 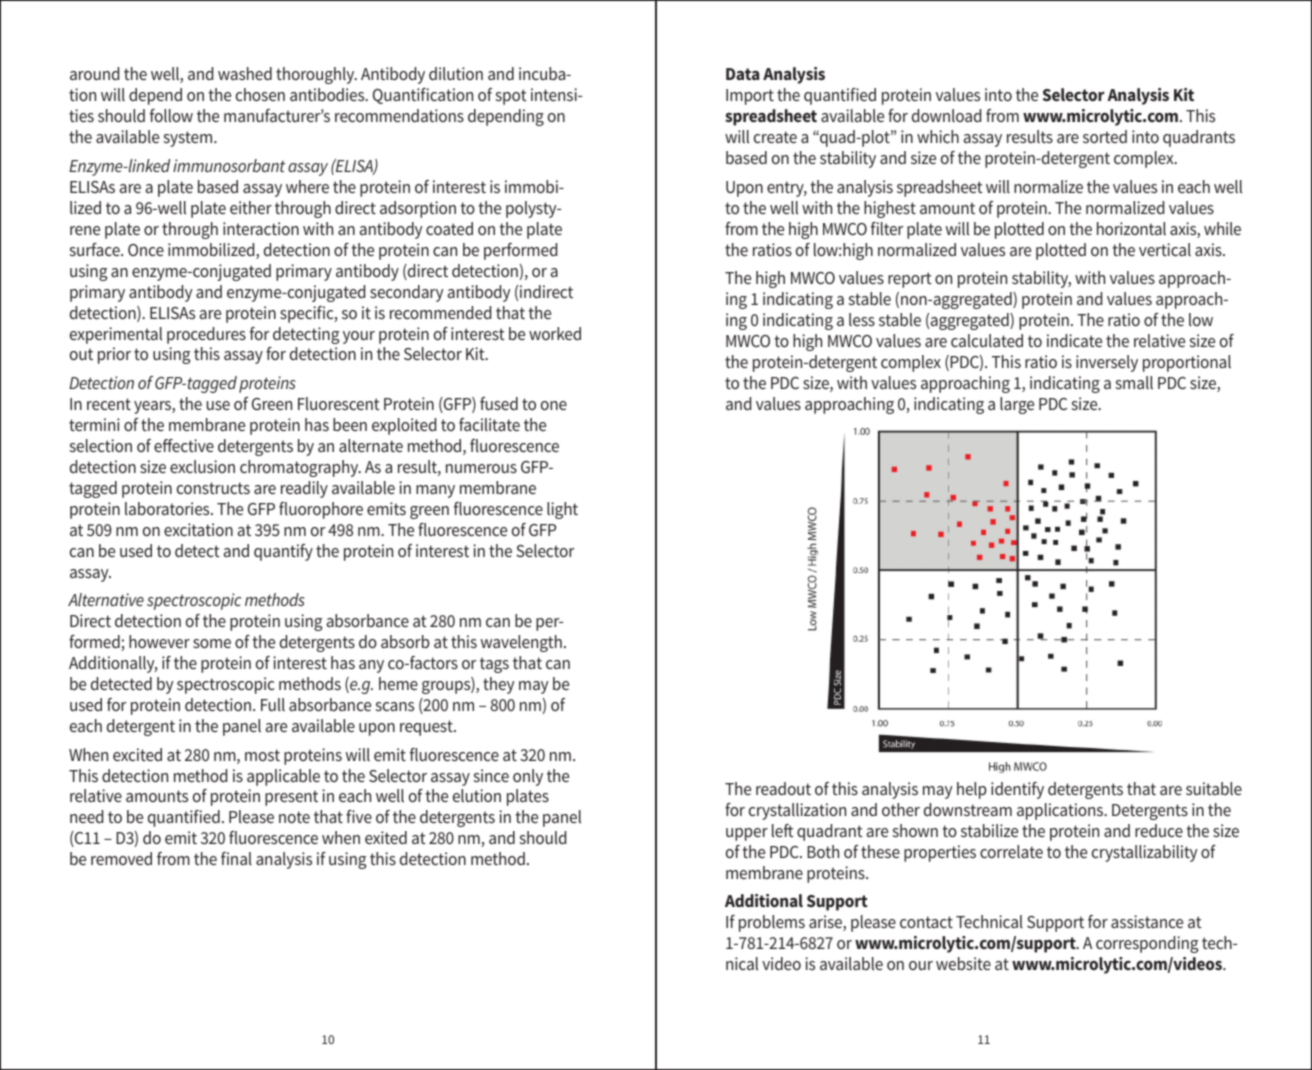 I want to click on worked, so click(x=555, y=333).
